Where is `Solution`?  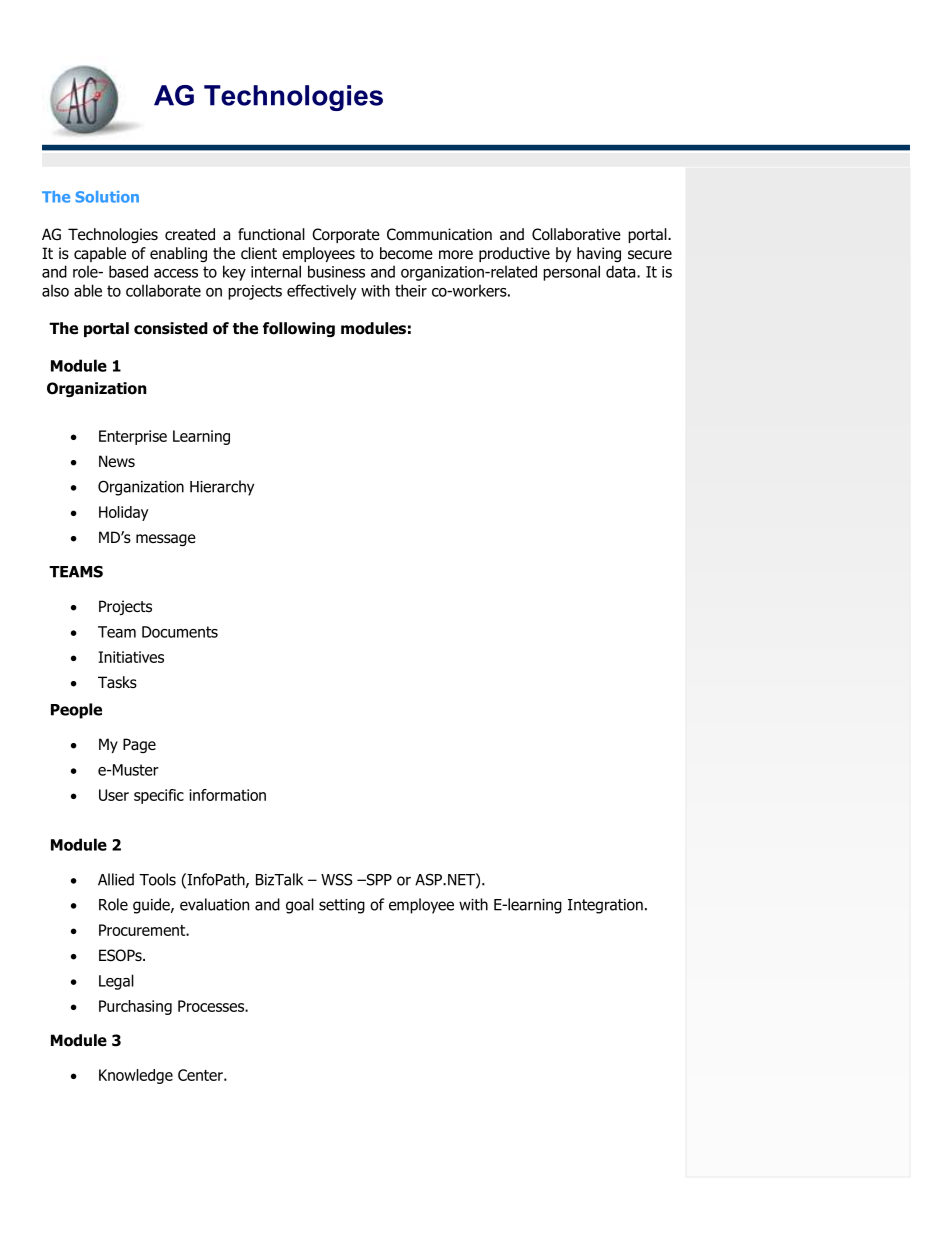
Solution is located at coordinates (107, 197).
